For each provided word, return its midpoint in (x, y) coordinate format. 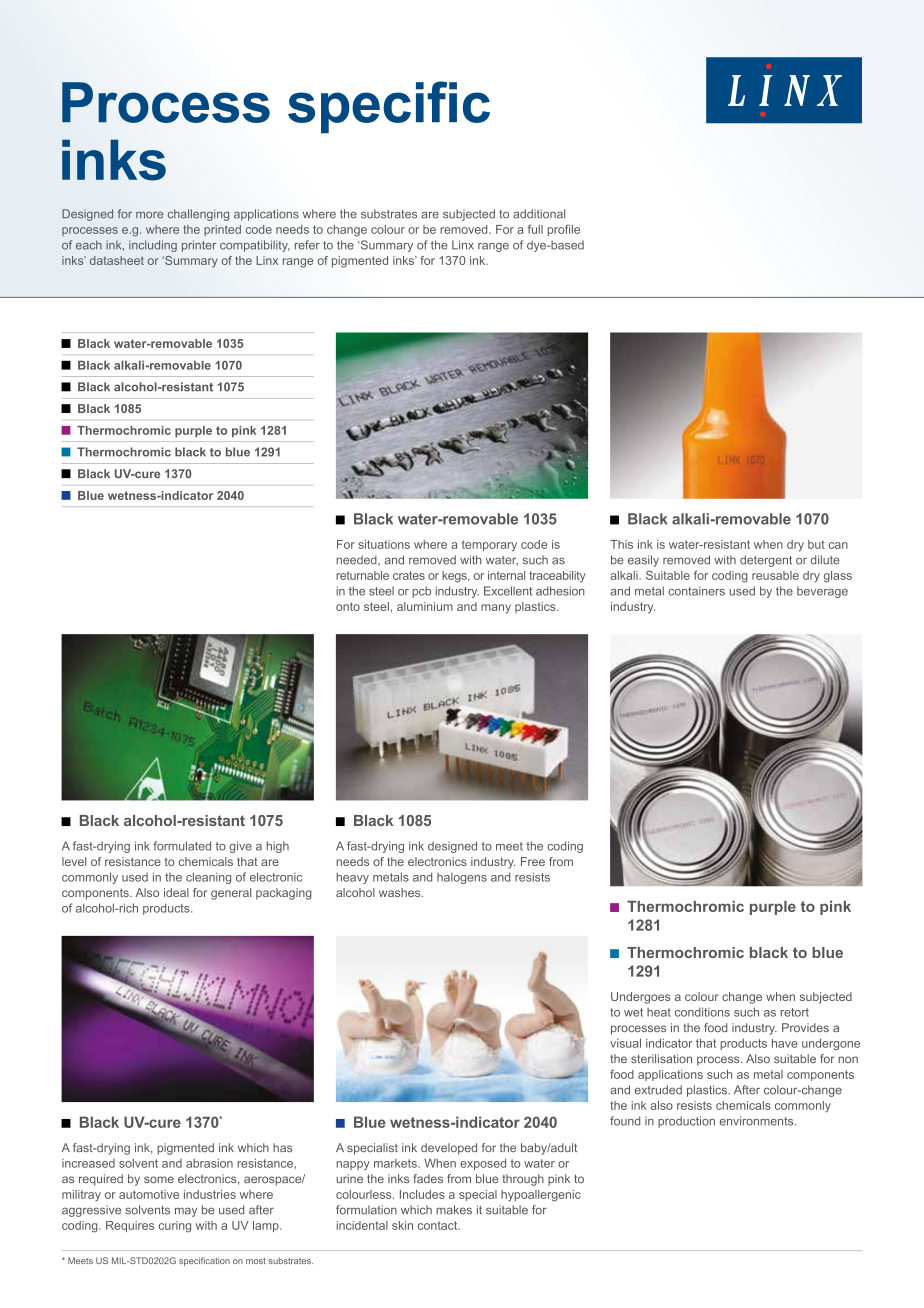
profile (563, 230)
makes (454, 1210)
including (153, 246)
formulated (182, 846)
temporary (489, 546)
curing (175, 1227)
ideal (176, 892)
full (535, 229)
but (816, 544)
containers (696, 591)
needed (357, 560)
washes (401, 892)
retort (794, 1012)
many (496, 609)
